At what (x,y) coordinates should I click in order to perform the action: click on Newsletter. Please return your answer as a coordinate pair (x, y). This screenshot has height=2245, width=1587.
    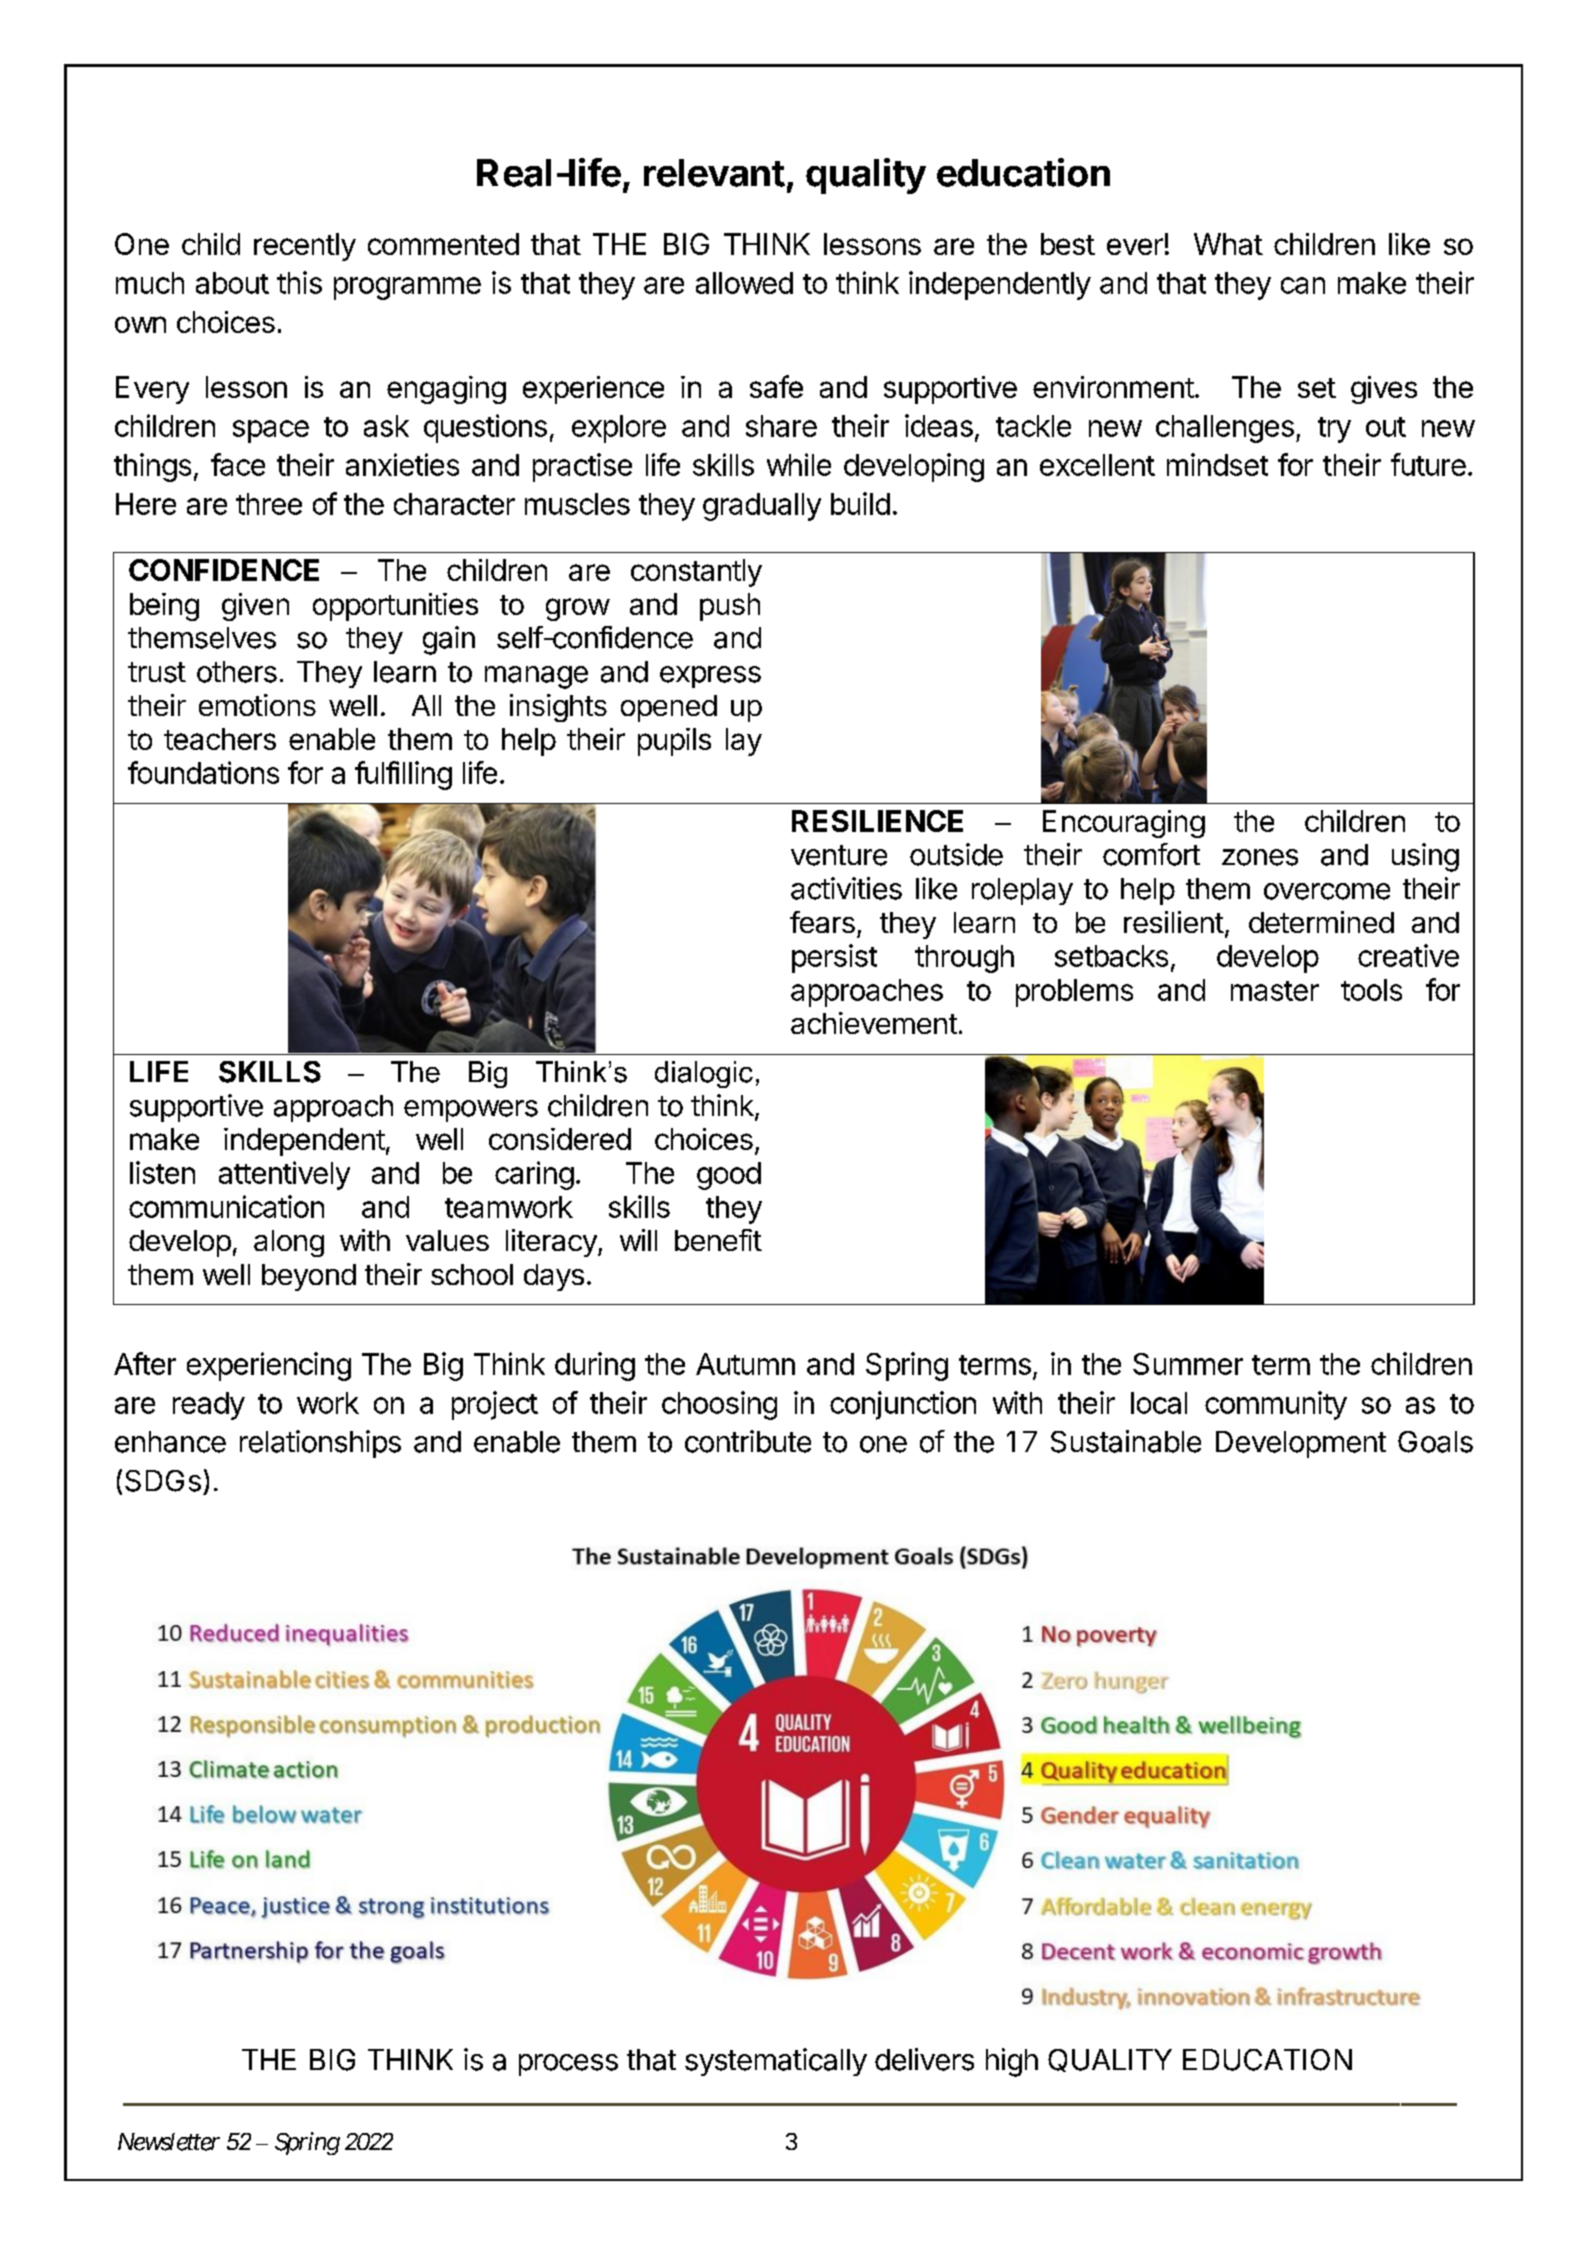
    Looking at the image, I should click on (169, 2142).
